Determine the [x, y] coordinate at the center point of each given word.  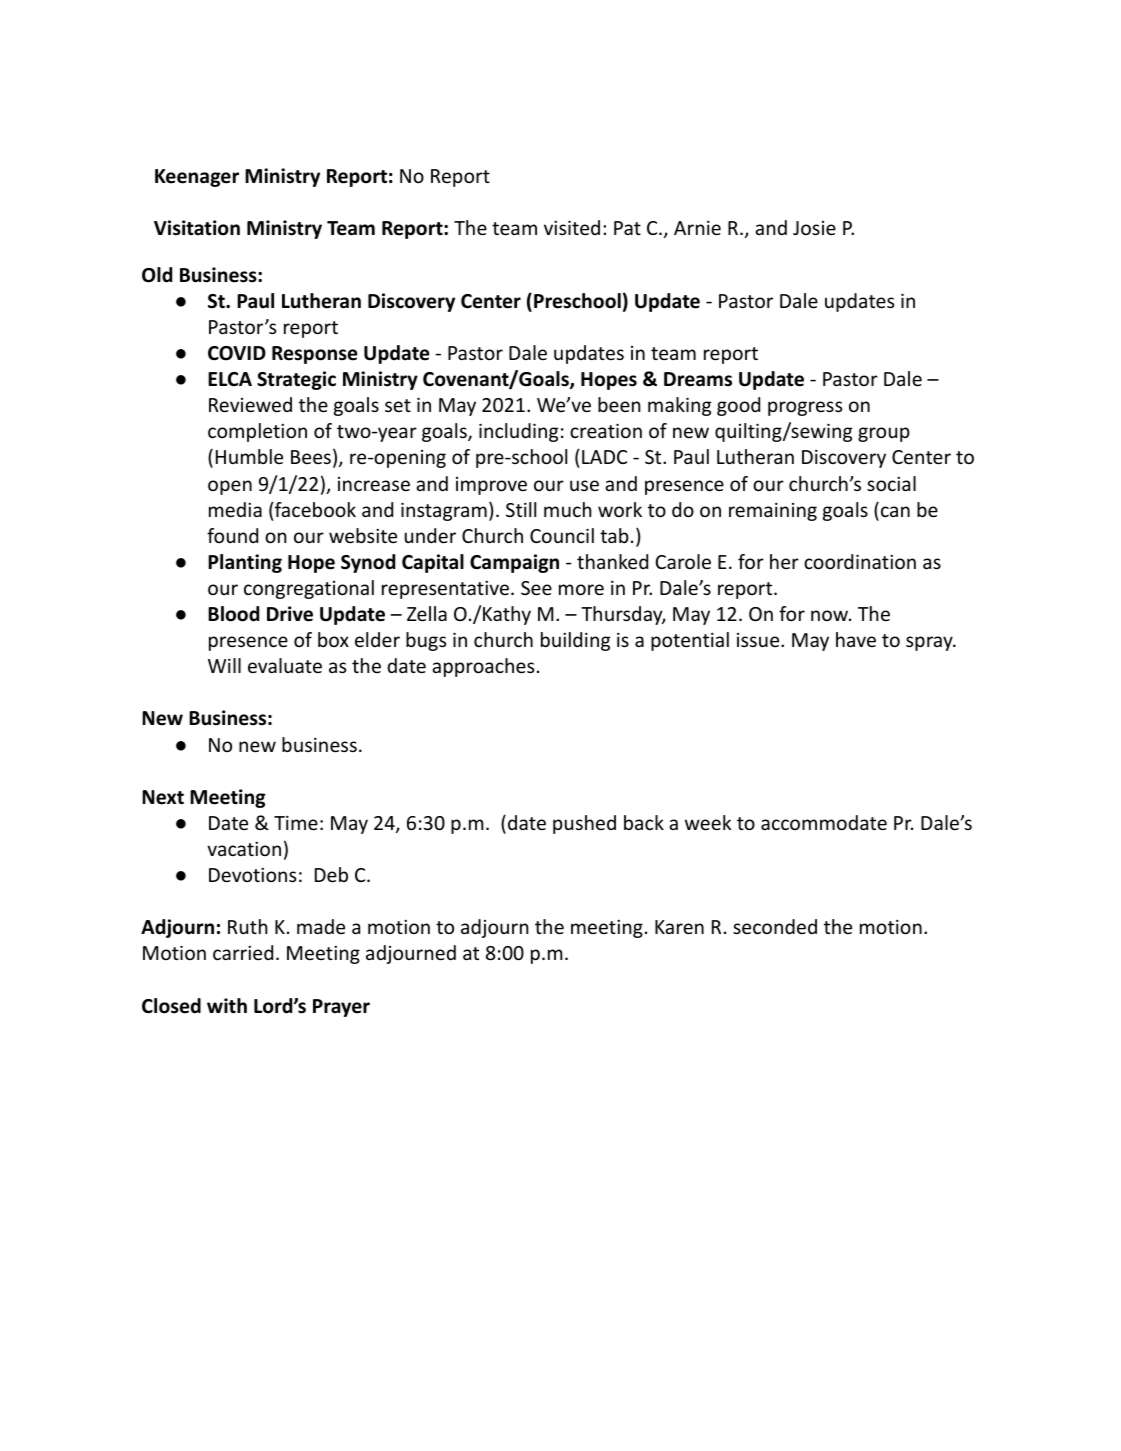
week [708, 822]
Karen [679, 927]
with [227, 1006]
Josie [814, 228]
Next [163, 797]
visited [572, 227]
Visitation [197, 228]
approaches [483, 667]
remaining [773, 511]
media [235, 509]
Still [521, 509]
